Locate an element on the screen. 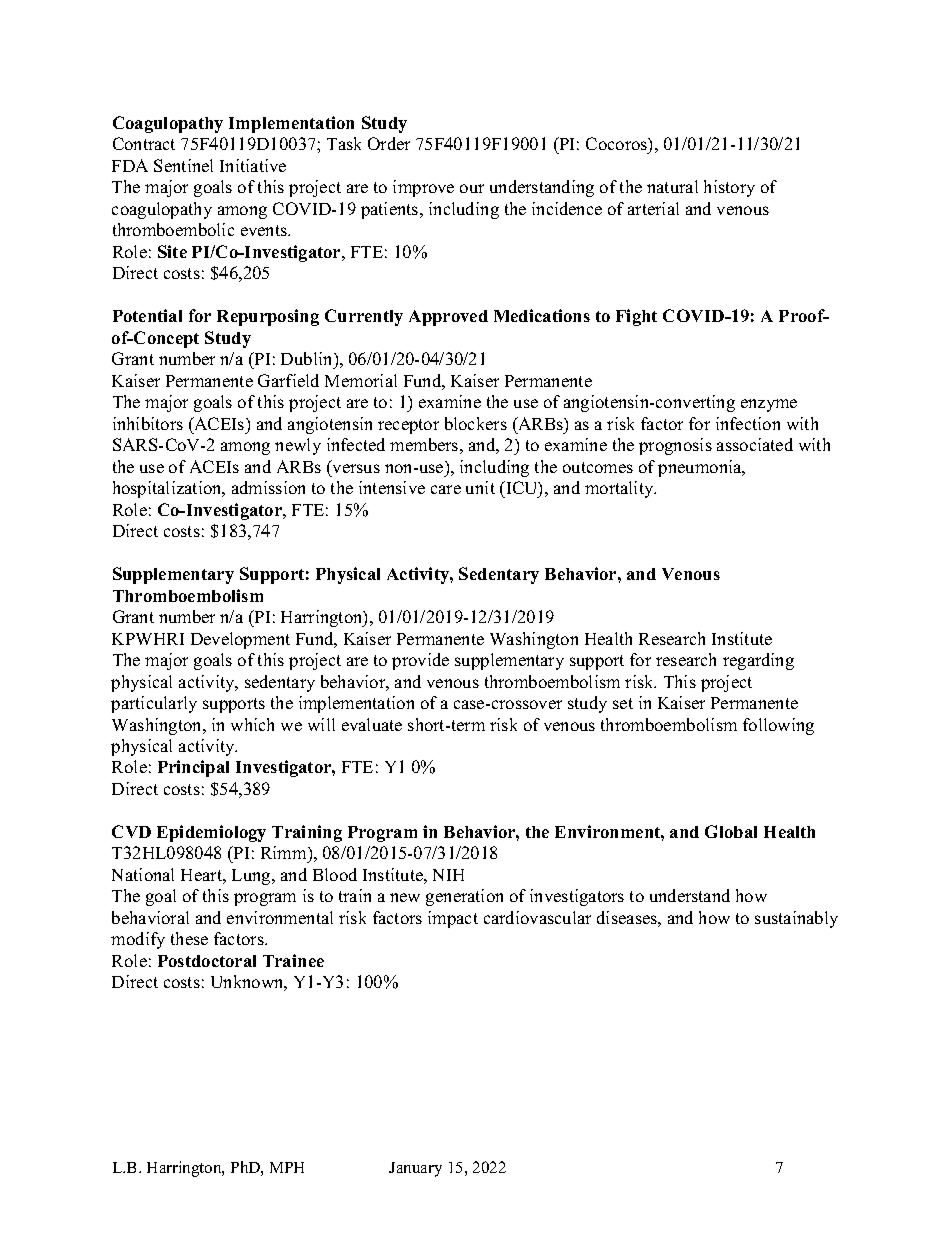  provide is located at coordinates (420, 661).
